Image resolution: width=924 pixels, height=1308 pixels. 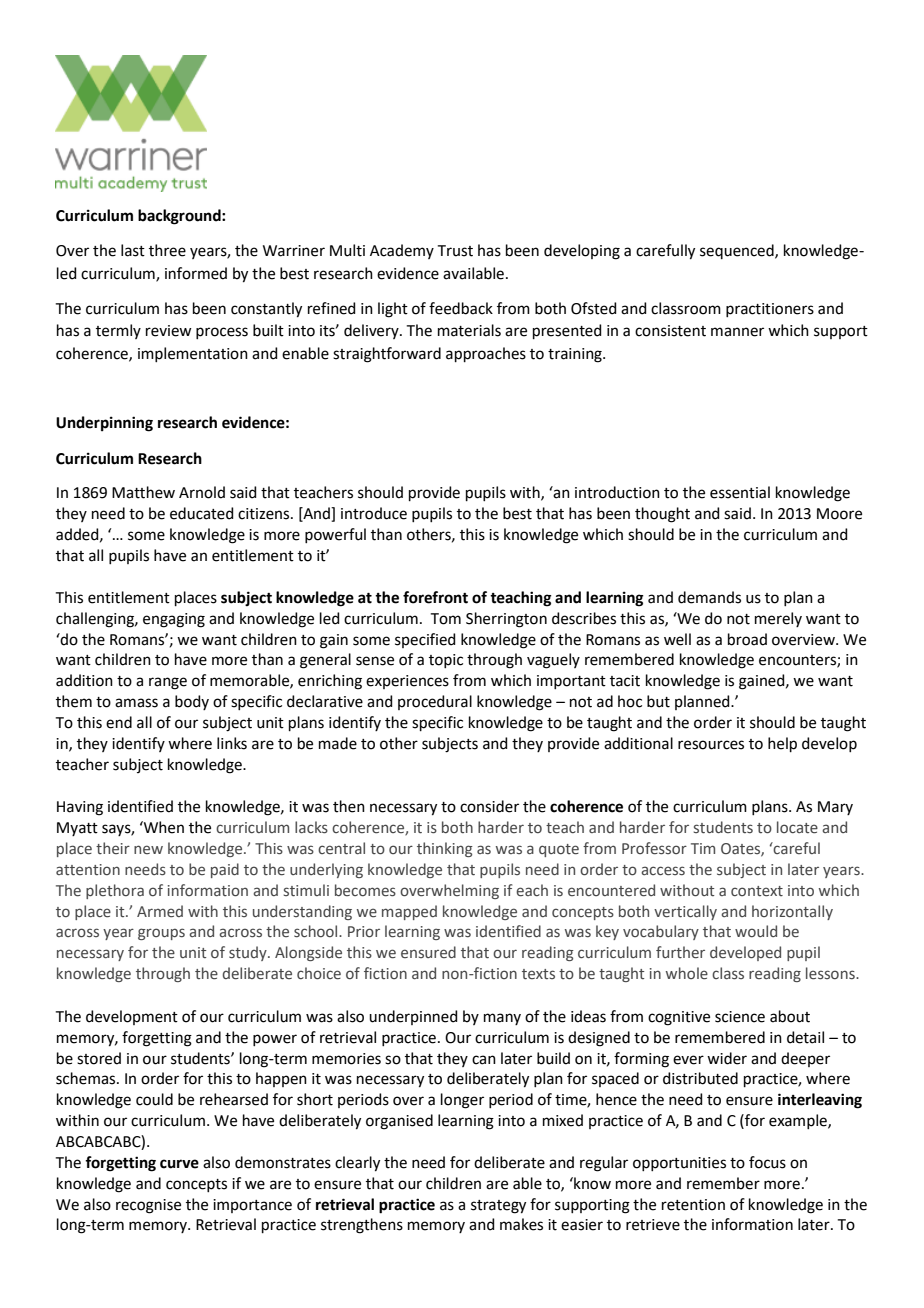 What do you see at coordinates (455, 251) in the screenshot?
I see `Trust` at bounding box center [455, 251].
